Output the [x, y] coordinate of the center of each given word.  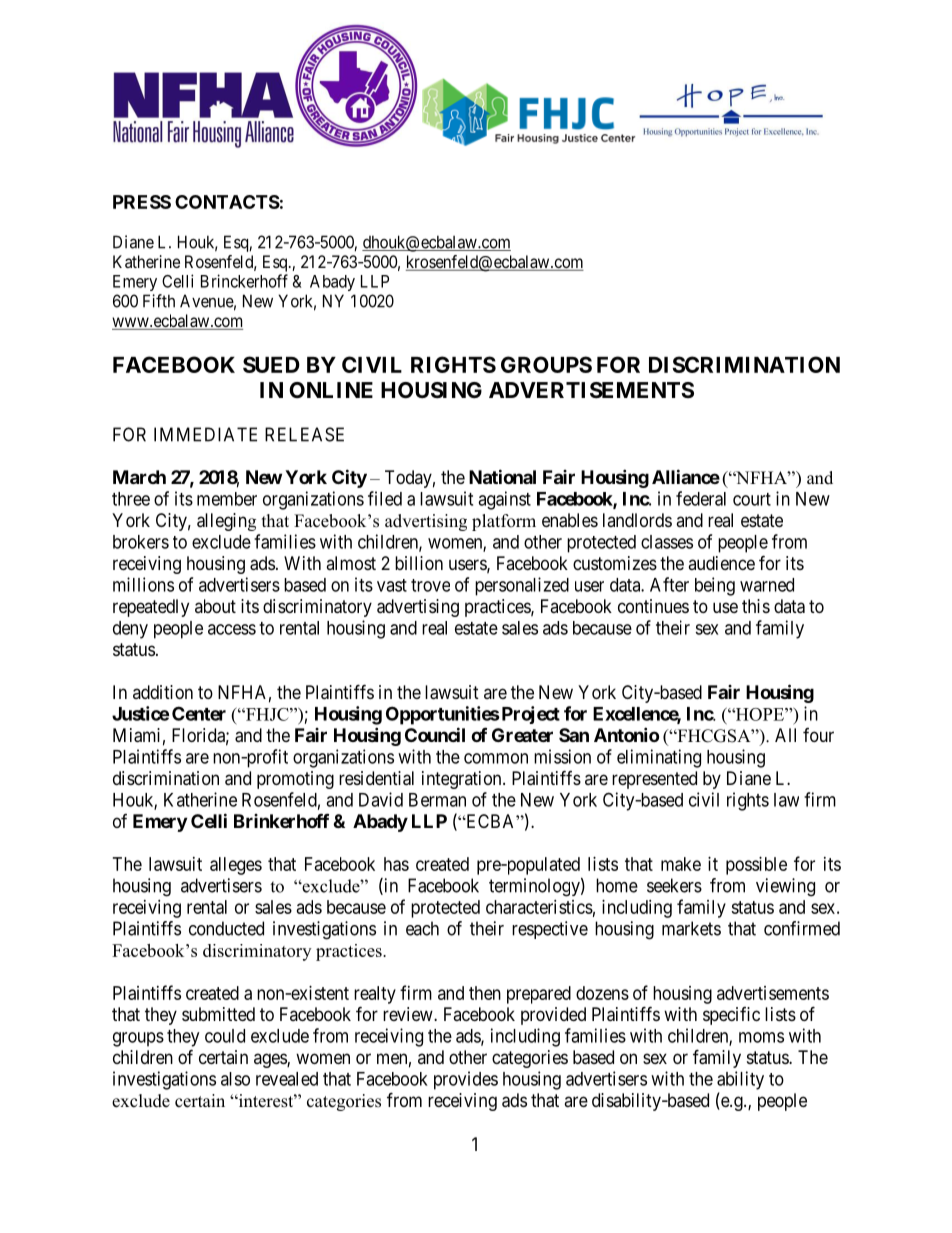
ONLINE [331, 390]
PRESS [142, 202]
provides [466, 1080]
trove [430, 585]
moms [761, 1037]
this [756, 606]
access [232, 629]
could [225, 1036]
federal [701, 498]
